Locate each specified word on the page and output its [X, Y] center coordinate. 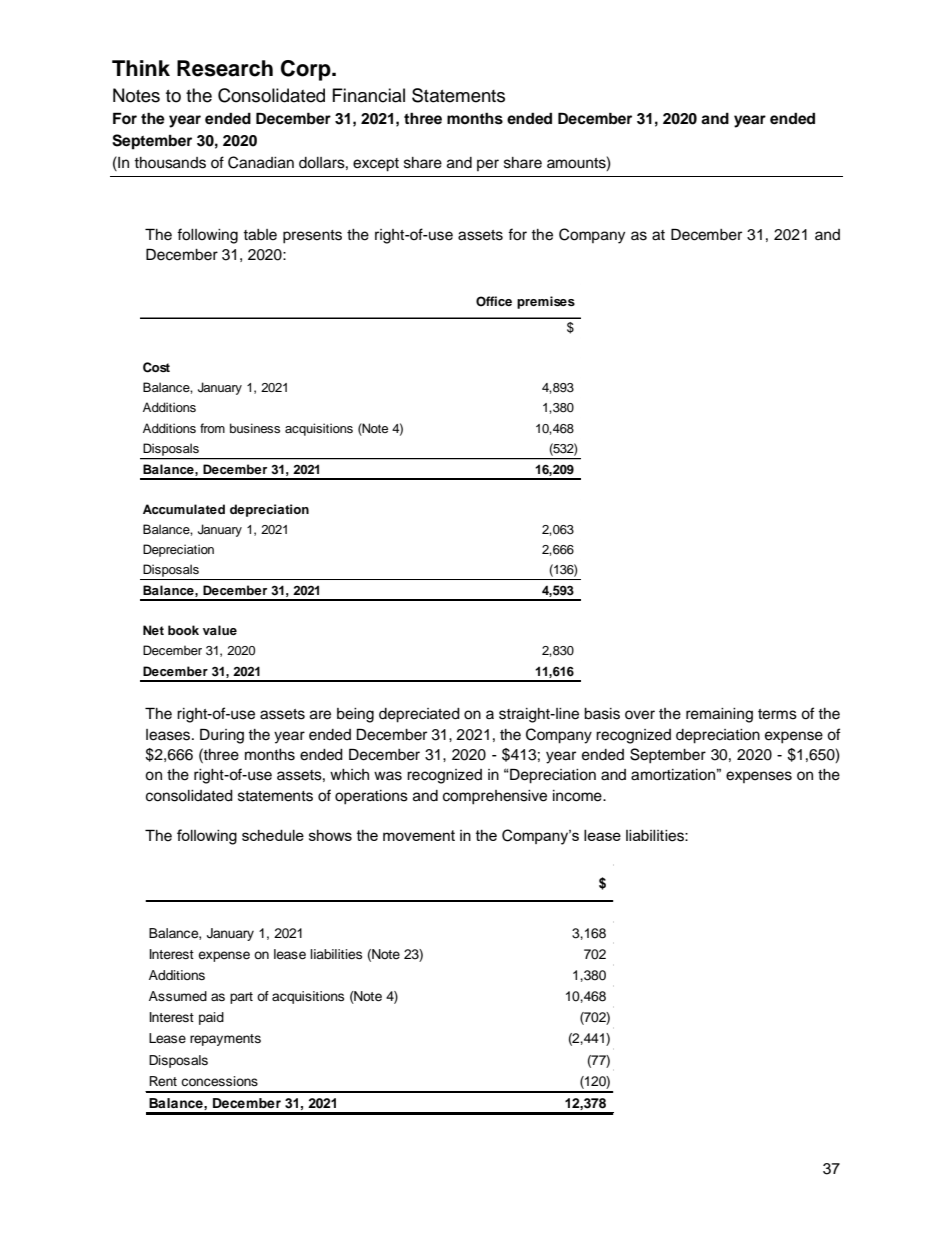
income [578, 796]
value [220, 630]
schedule [273, 835]
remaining [719, 715]
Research [225, 68]
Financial [369, 95]
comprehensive [495, 797]
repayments [225, 1040]
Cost [156, 367]
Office [494, 301]
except [376, 165]
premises [546, 302]
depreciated [419, 715]
